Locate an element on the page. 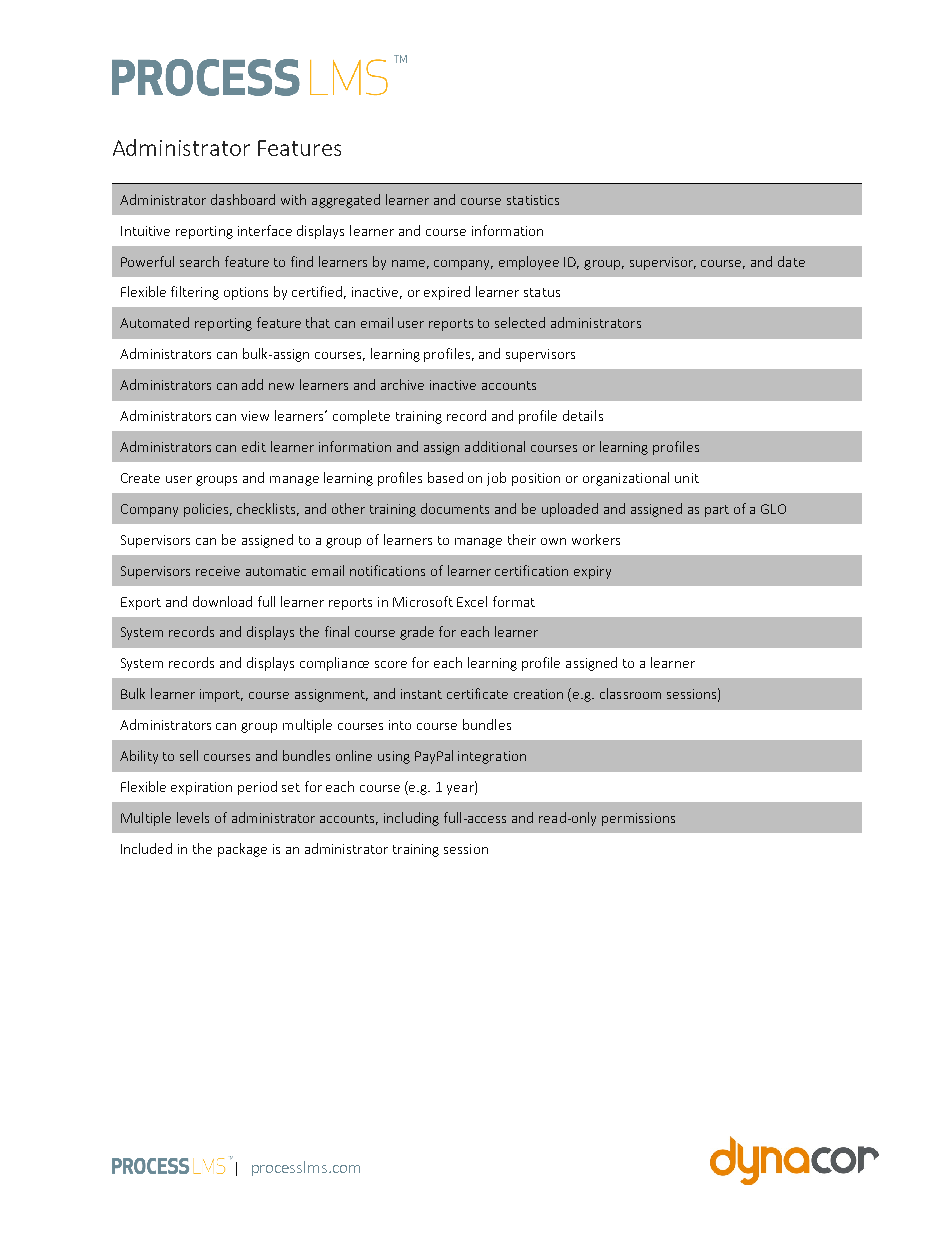  permissions is located at coordinates (638, 819).
